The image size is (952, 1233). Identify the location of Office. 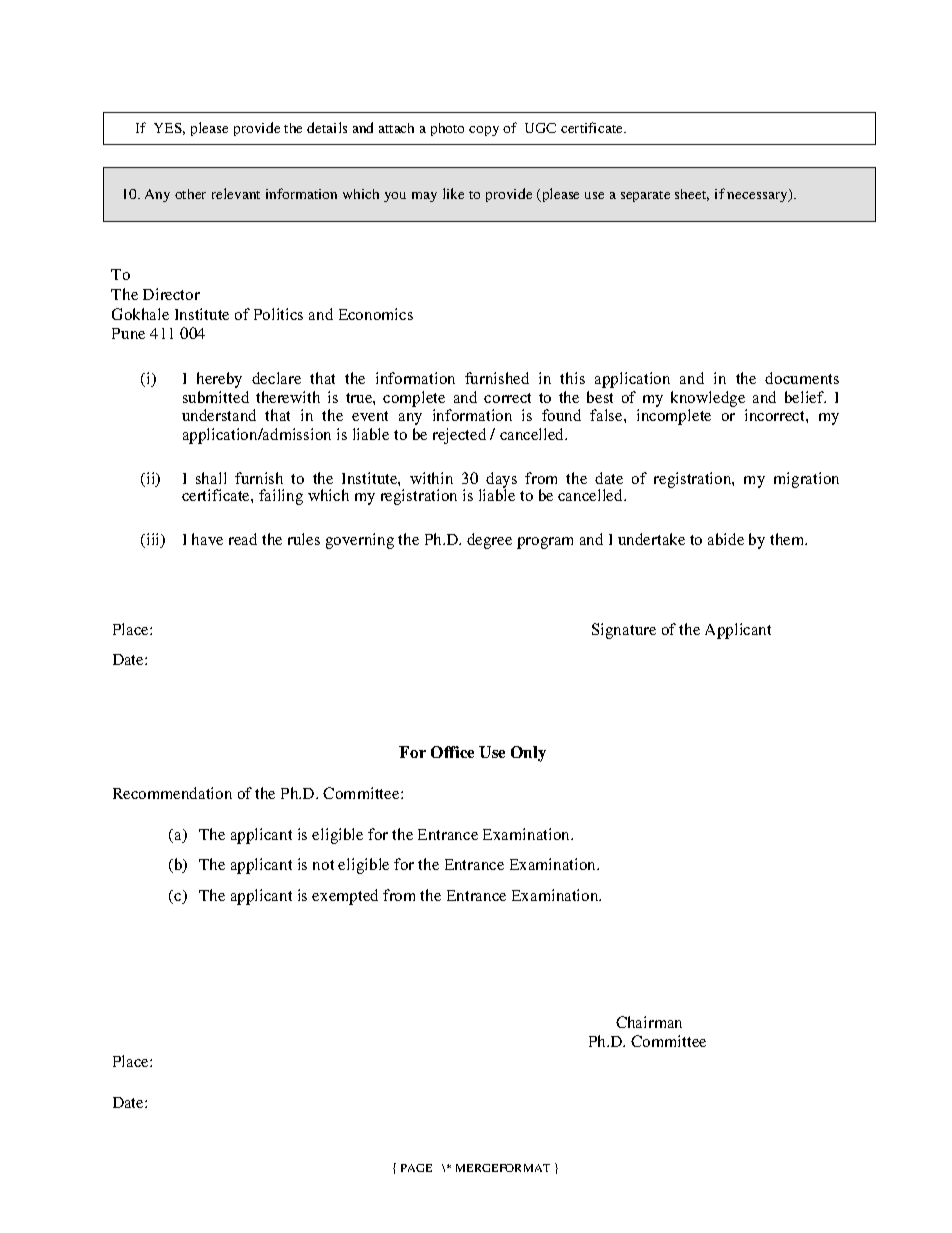
(452, 752).
